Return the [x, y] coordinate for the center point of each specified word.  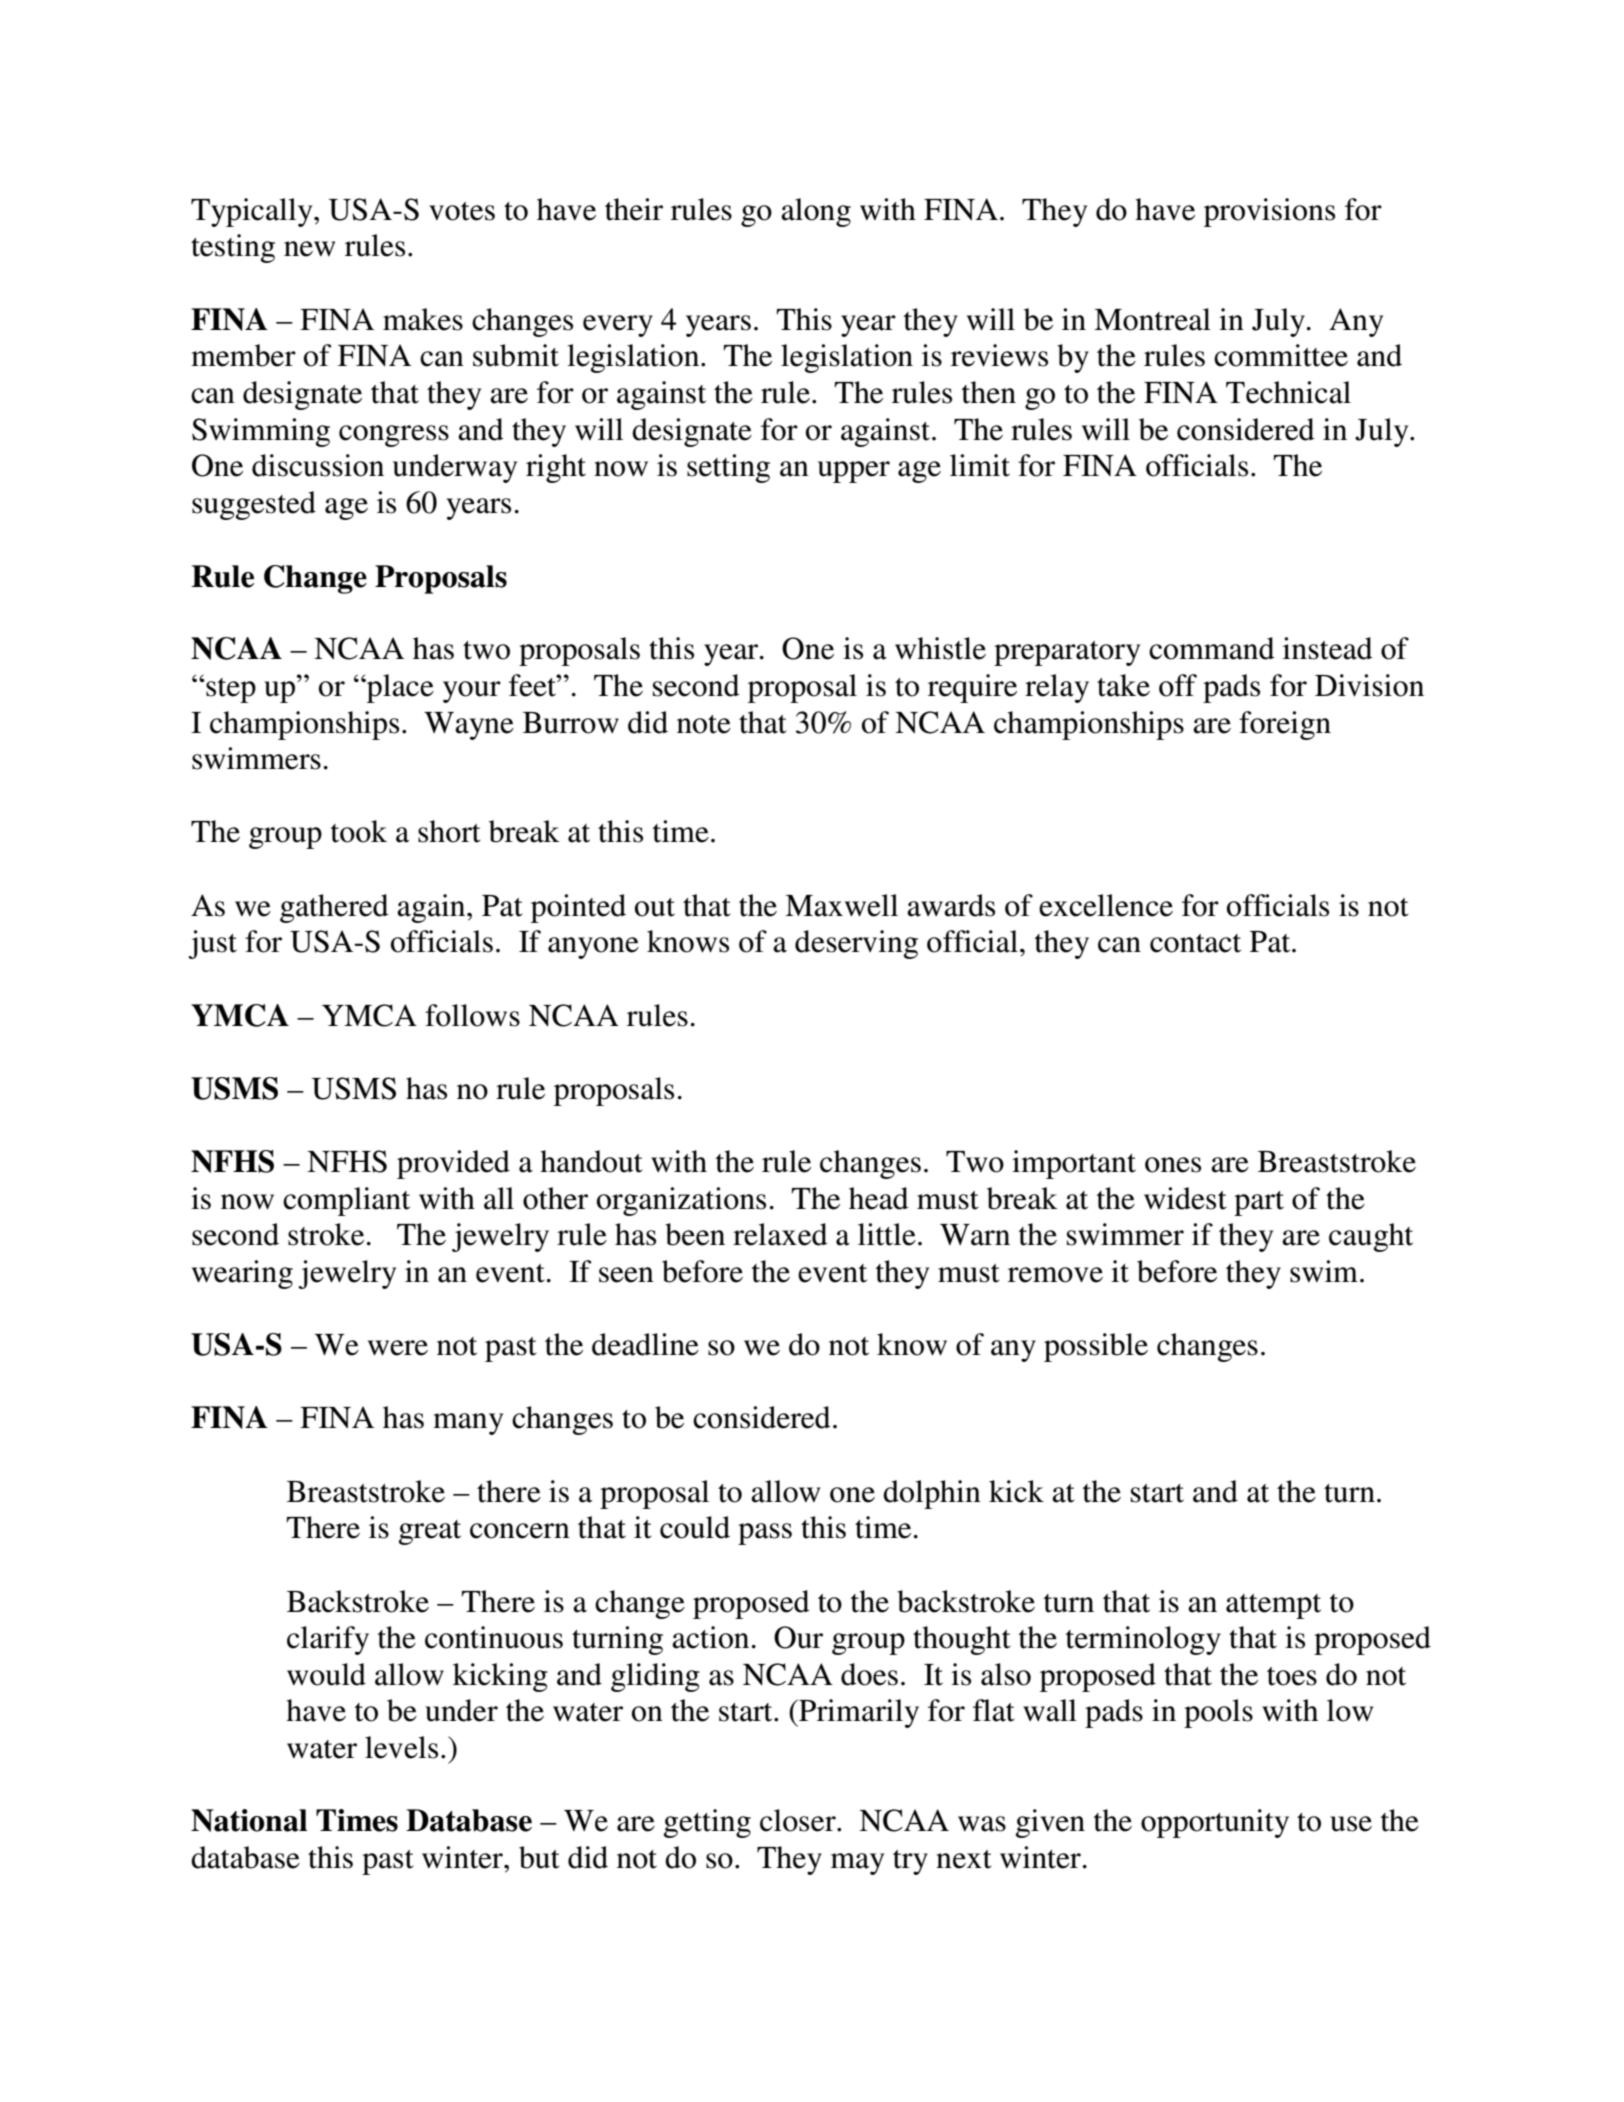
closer [799, 1820]
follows [472, 1015]
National [249, 1820]
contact [1195, 943]
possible [1096, 1347]
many [468, 1424]
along [816, 212]
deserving [856, 944]
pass [765, 1534]
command [1212, 648]
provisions [1269, 212]
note [704, 724]
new [309, 249]
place [399, 688]
